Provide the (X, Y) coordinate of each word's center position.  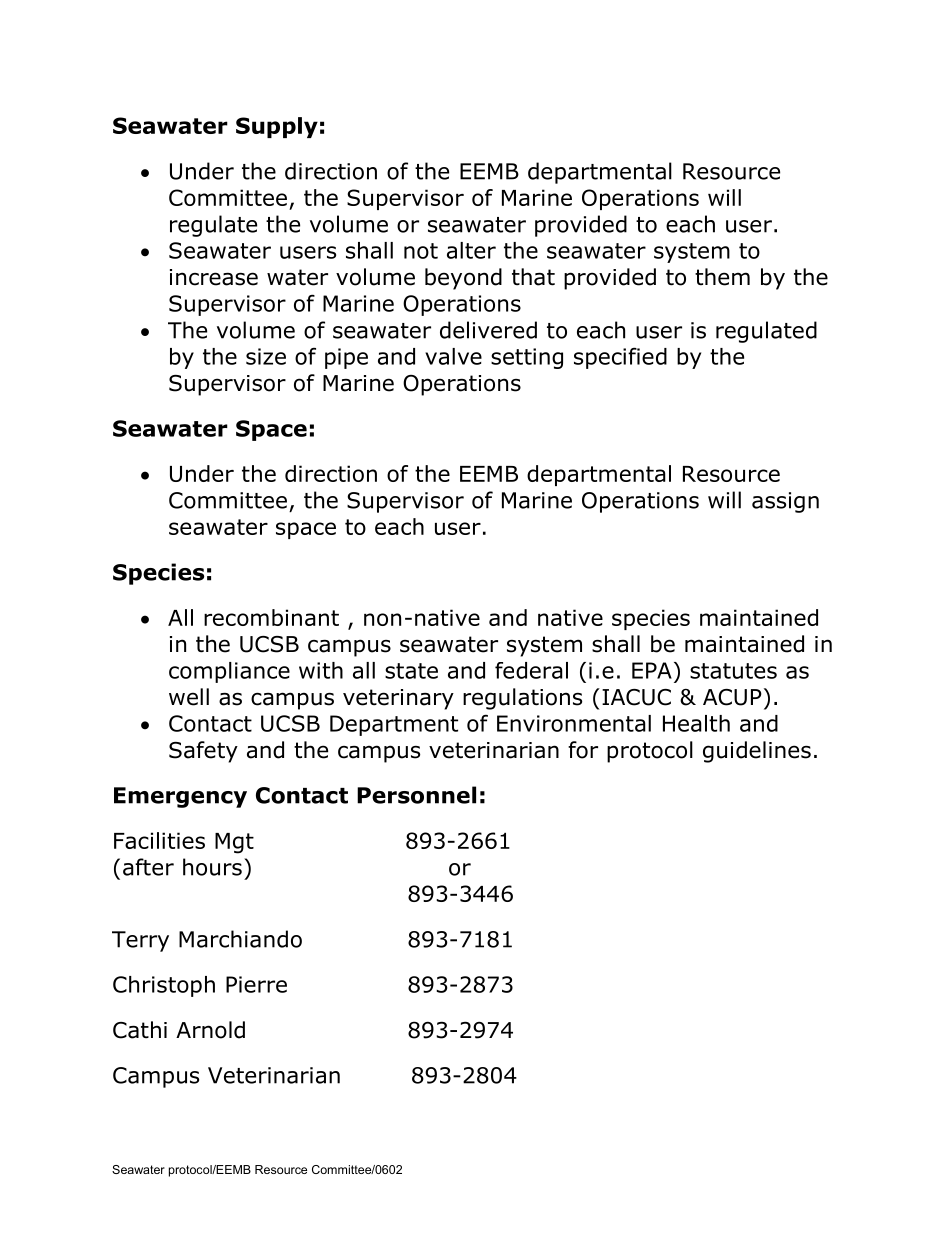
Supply (277, 127)
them (722, 277)
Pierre (256, 984)
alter (471, 250)
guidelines (757, 752)
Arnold (210, 1030)
